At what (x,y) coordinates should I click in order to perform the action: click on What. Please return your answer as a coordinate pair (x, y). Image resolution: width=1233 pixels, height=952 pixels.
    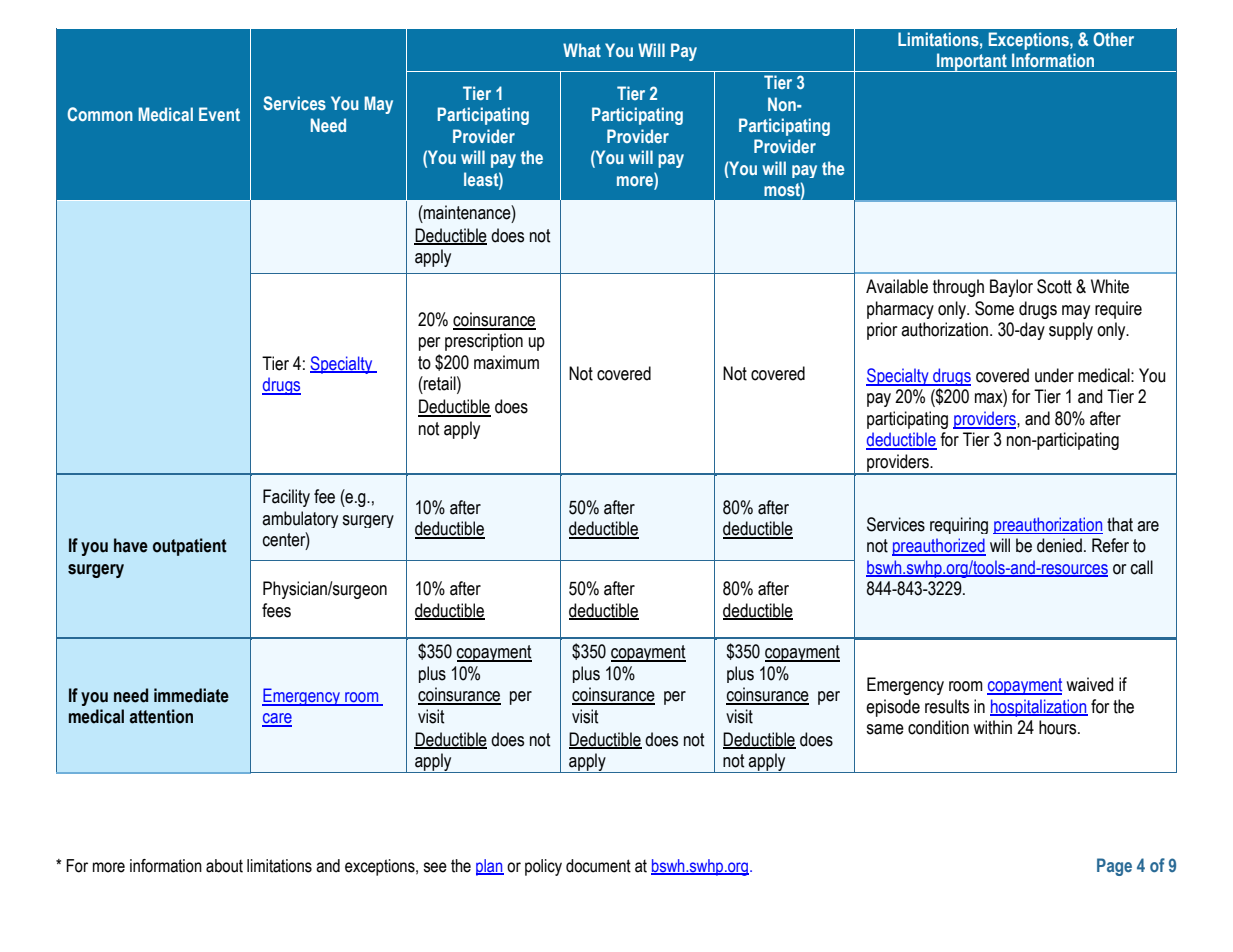
    Looking at the image, I should click on (582, 50).
